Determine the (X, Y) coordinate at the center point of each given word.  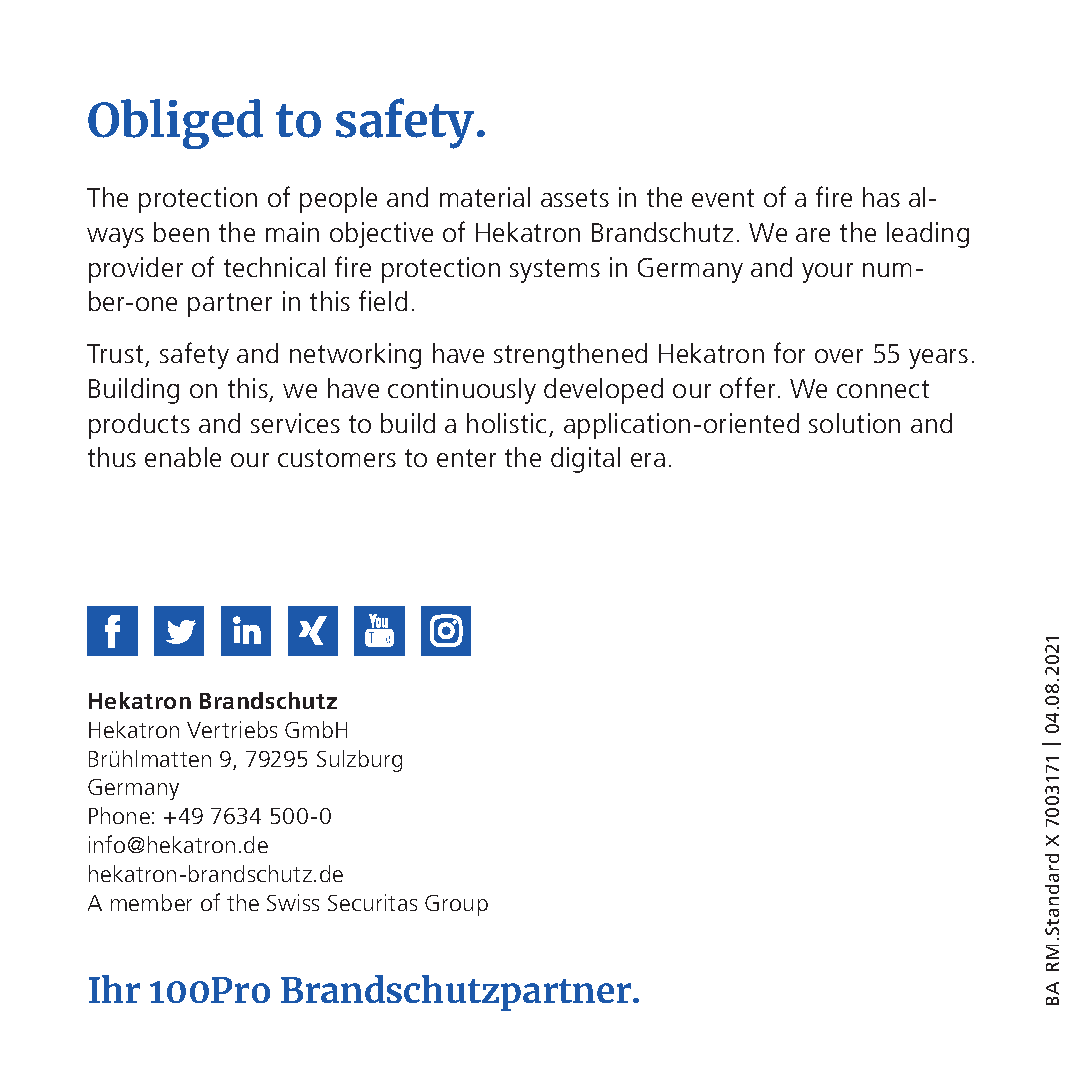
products (139, 426)
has (881, 197)
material (485, 197)
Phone (119, 815)
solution (854, 423)
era (648, 460)
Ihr (114, 989)
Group (456, 905)
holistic (506, 423)
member (151, 902)
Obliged (175, 124)
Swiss (293, 902)
